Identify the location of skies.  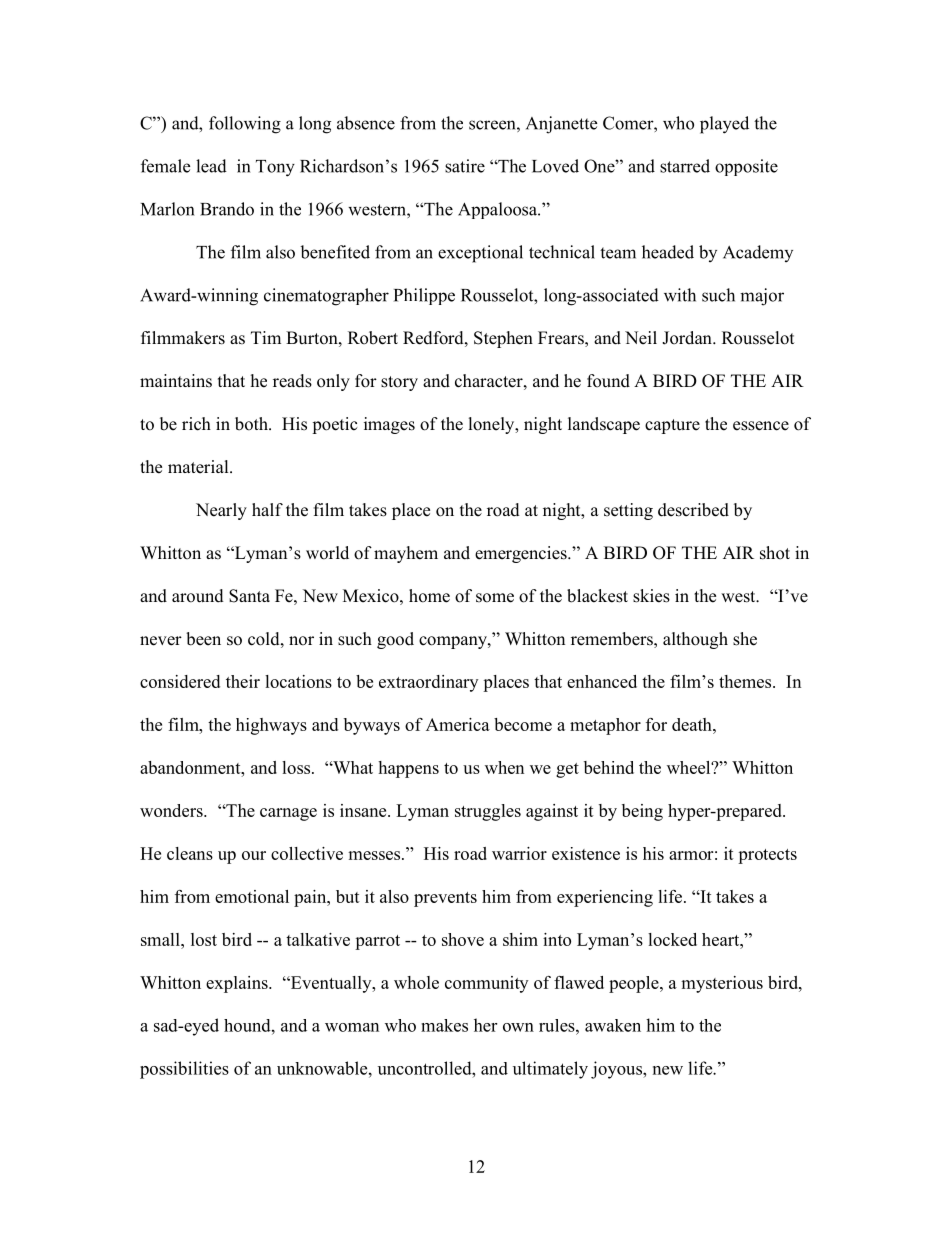
(651, 596).
